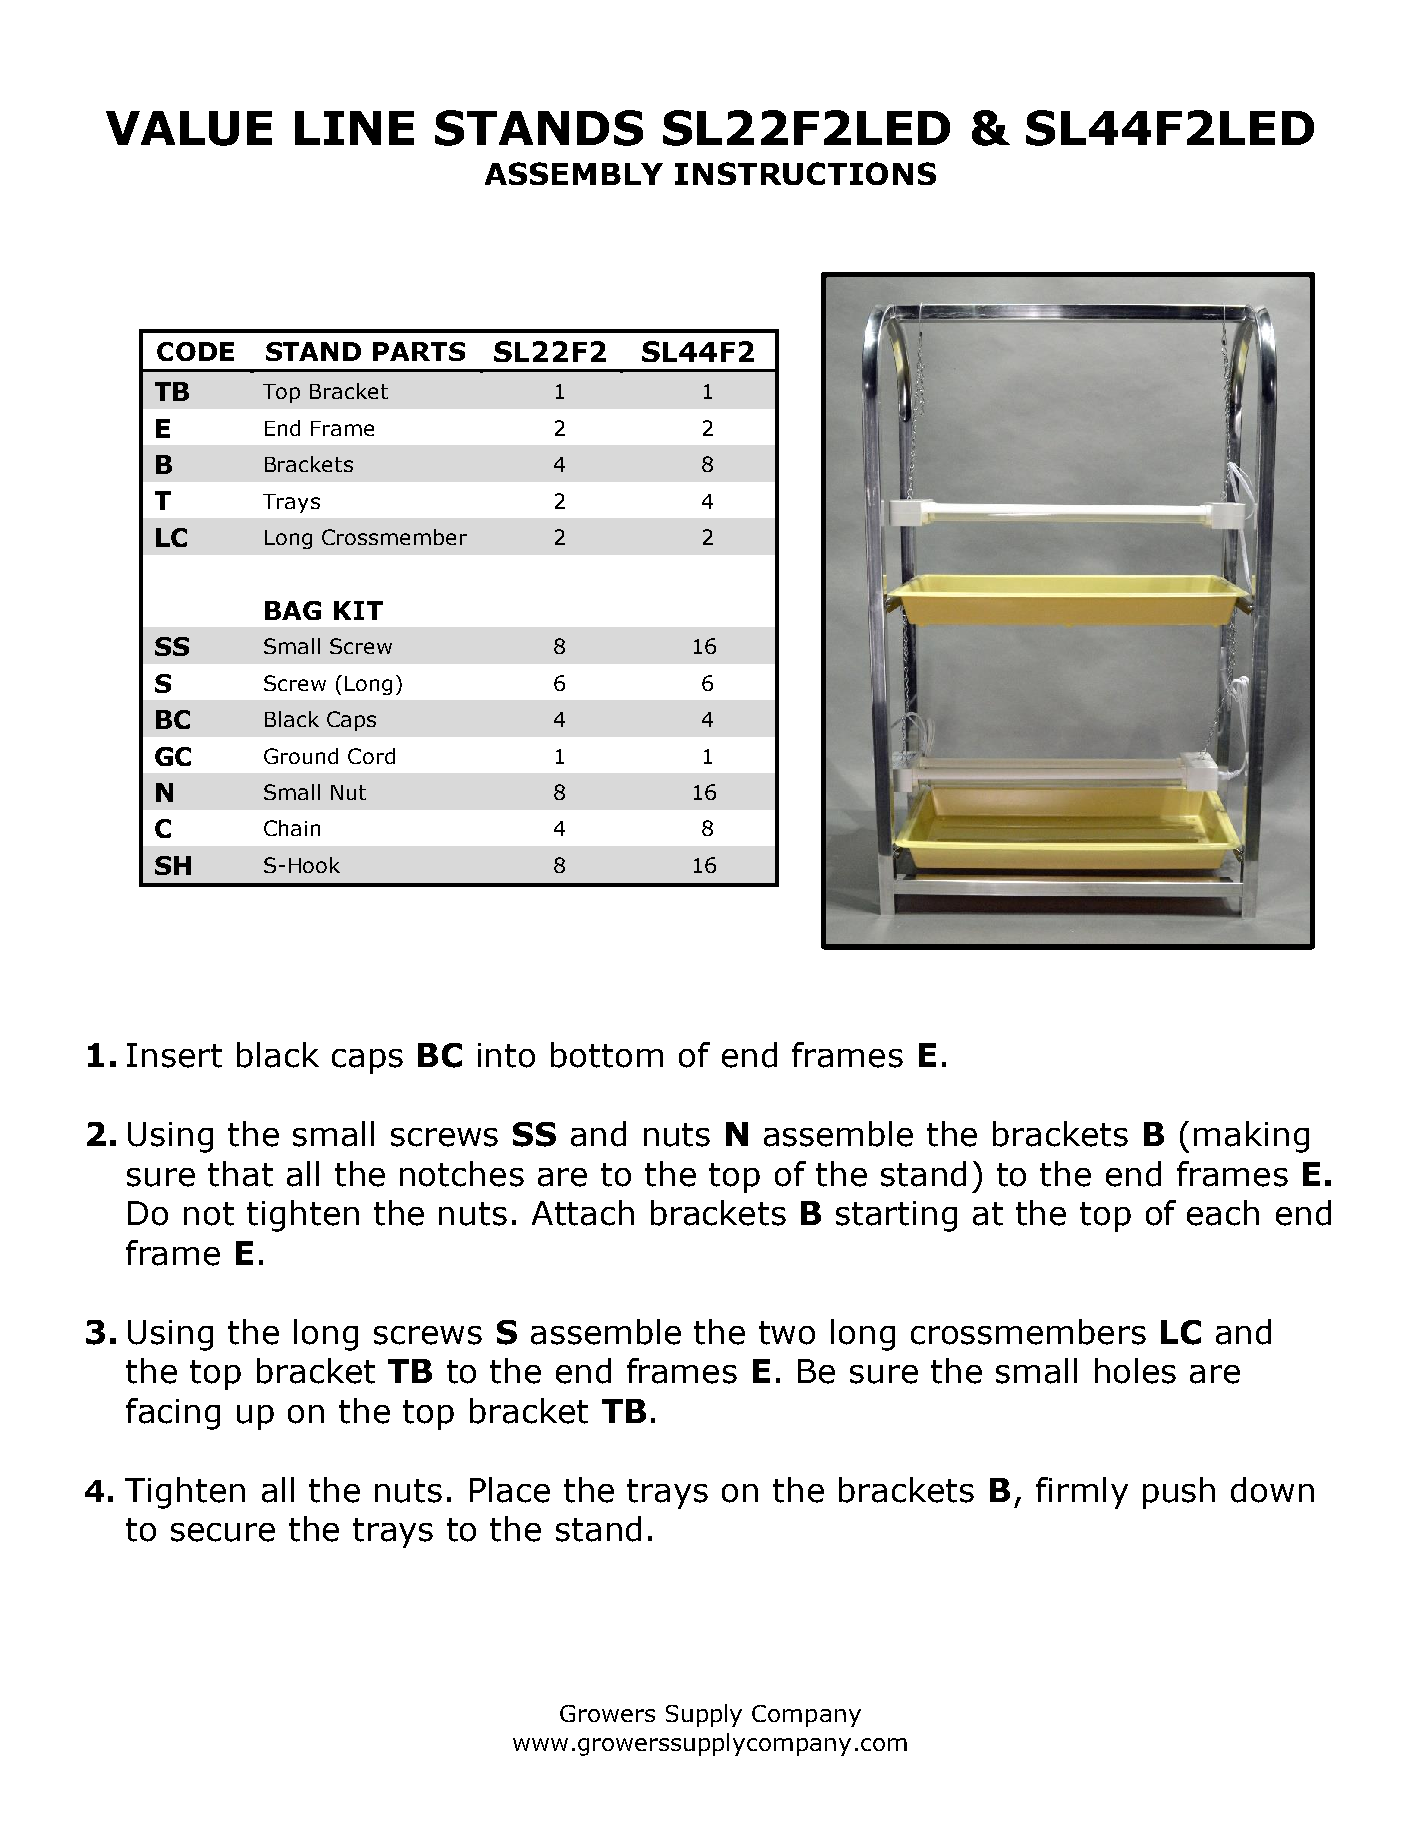  What do you see at coordinates (805, 173) in the image?
I see `INSTRUCTIONS` at bounding box center [805, 173].
